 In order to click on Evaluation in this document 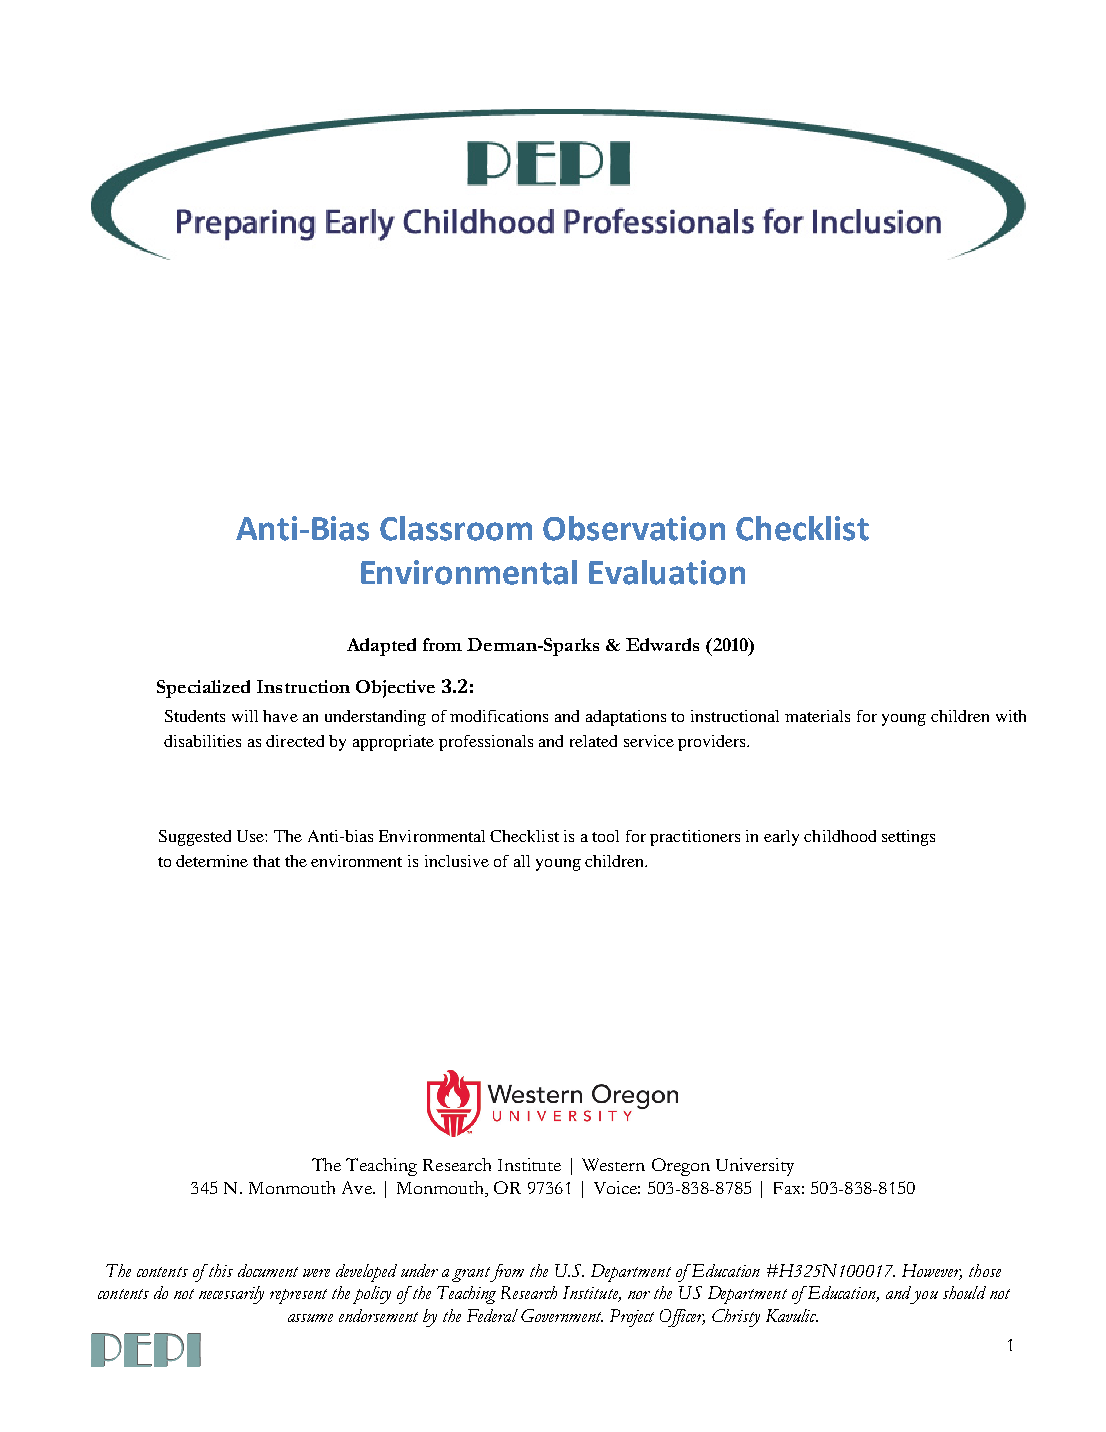, I will do `click(667, 572)`.
